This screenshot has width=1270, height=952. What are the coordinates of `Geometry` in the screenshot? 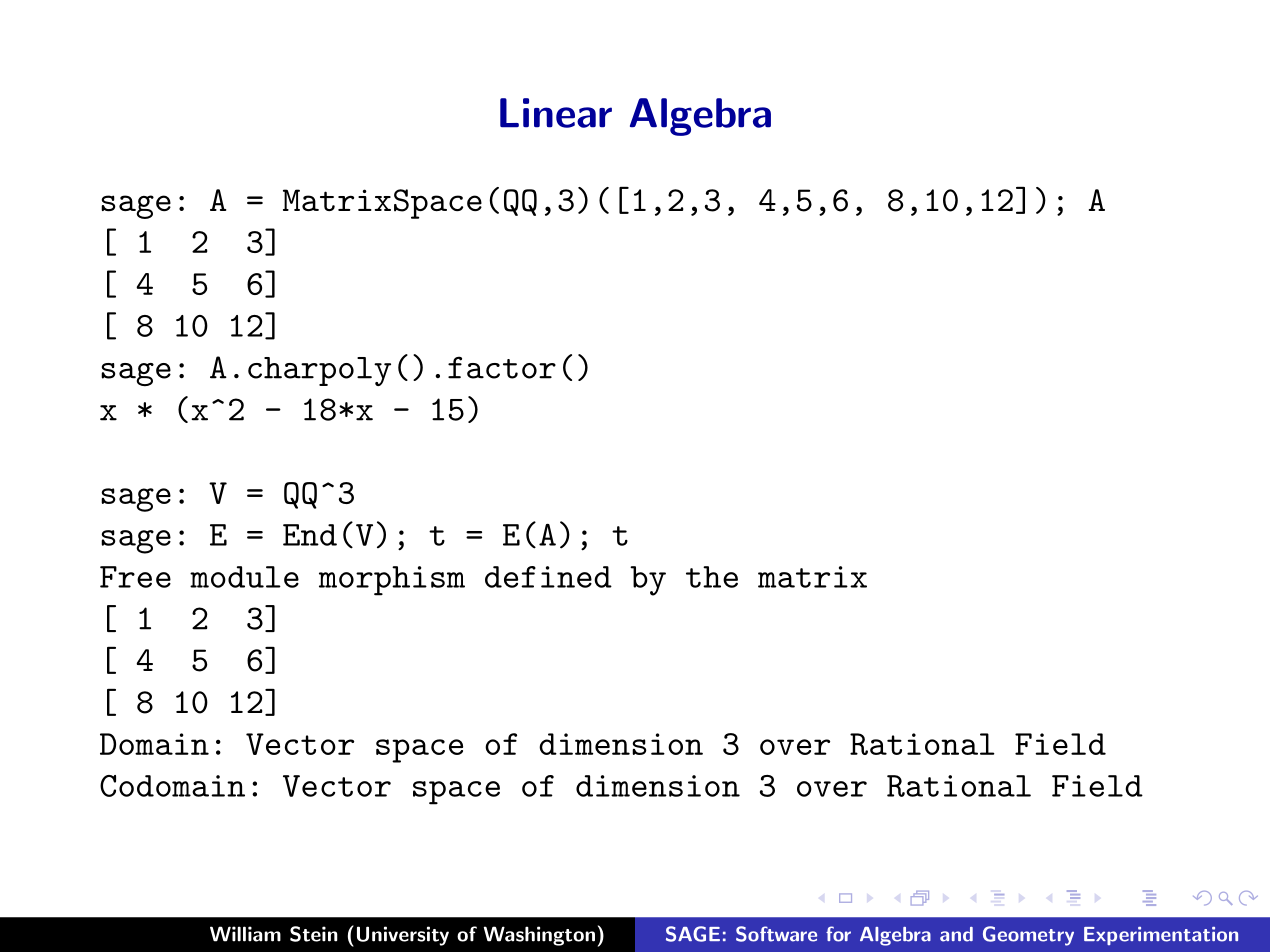 It's located at (1028, 936).
